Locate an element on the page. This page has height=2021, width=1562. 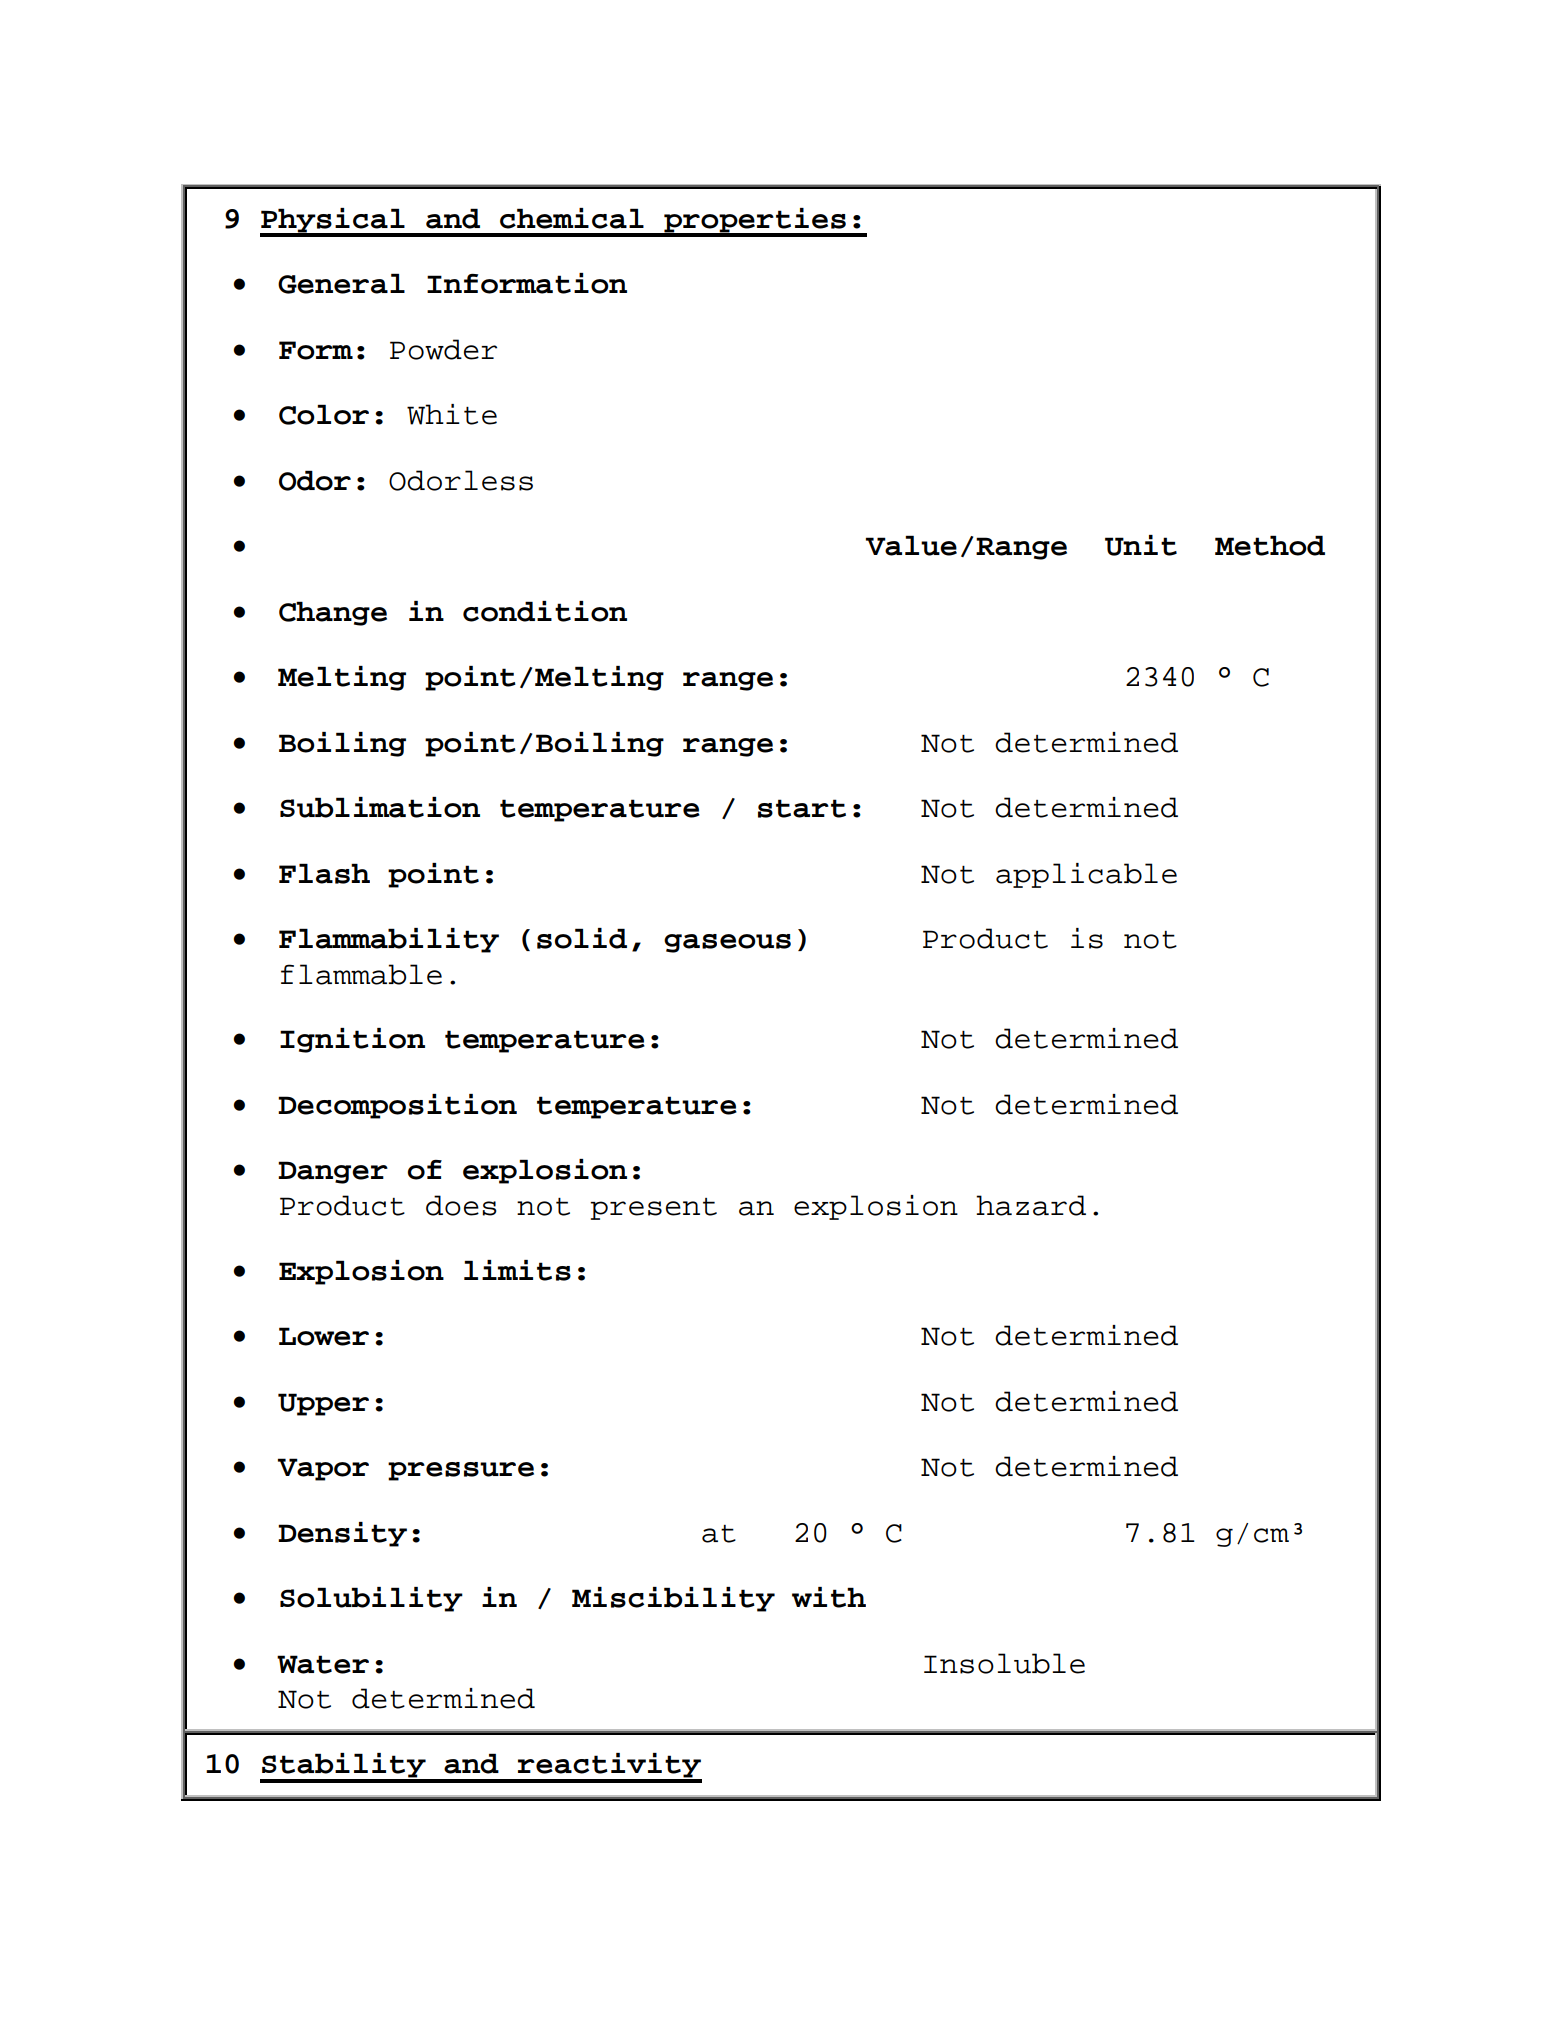
chemical is located at coordinates (572, 218).
